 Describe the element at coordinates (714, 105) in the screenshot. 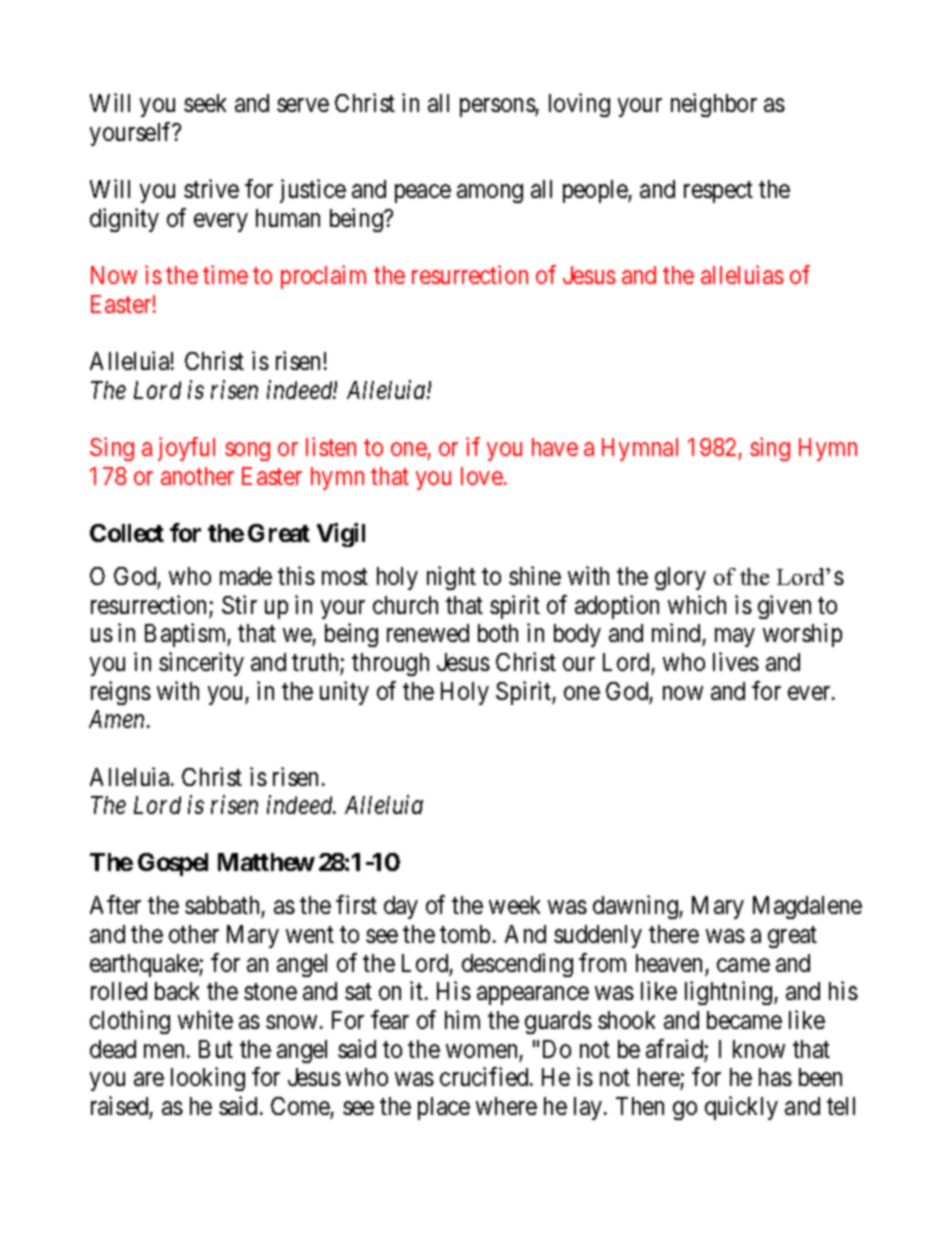

I see `neighbor` at that location.
